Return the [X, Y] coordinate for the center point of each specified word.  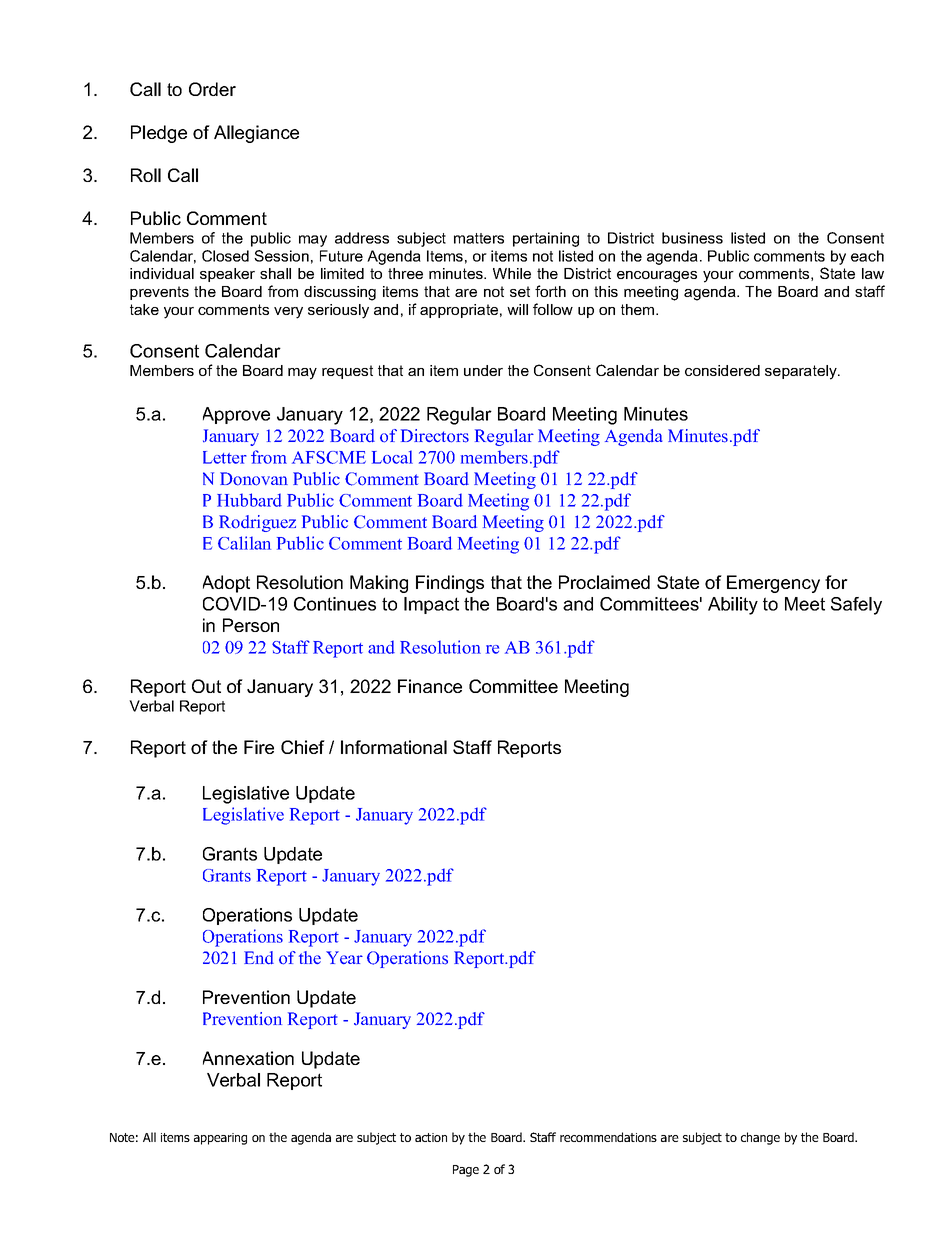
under [483, 370]
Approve [236, 415]
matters [479, 238]
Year [344, 957]
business [692, 238]
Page [466, 1171]
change [760, 1138]
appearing [220, 1139]
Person [251, 625]
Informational [394, 747]
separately [802, 372]
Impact [431, 605]
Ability [733, 606]
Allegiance [256, 134]
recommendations [608, 1137]
